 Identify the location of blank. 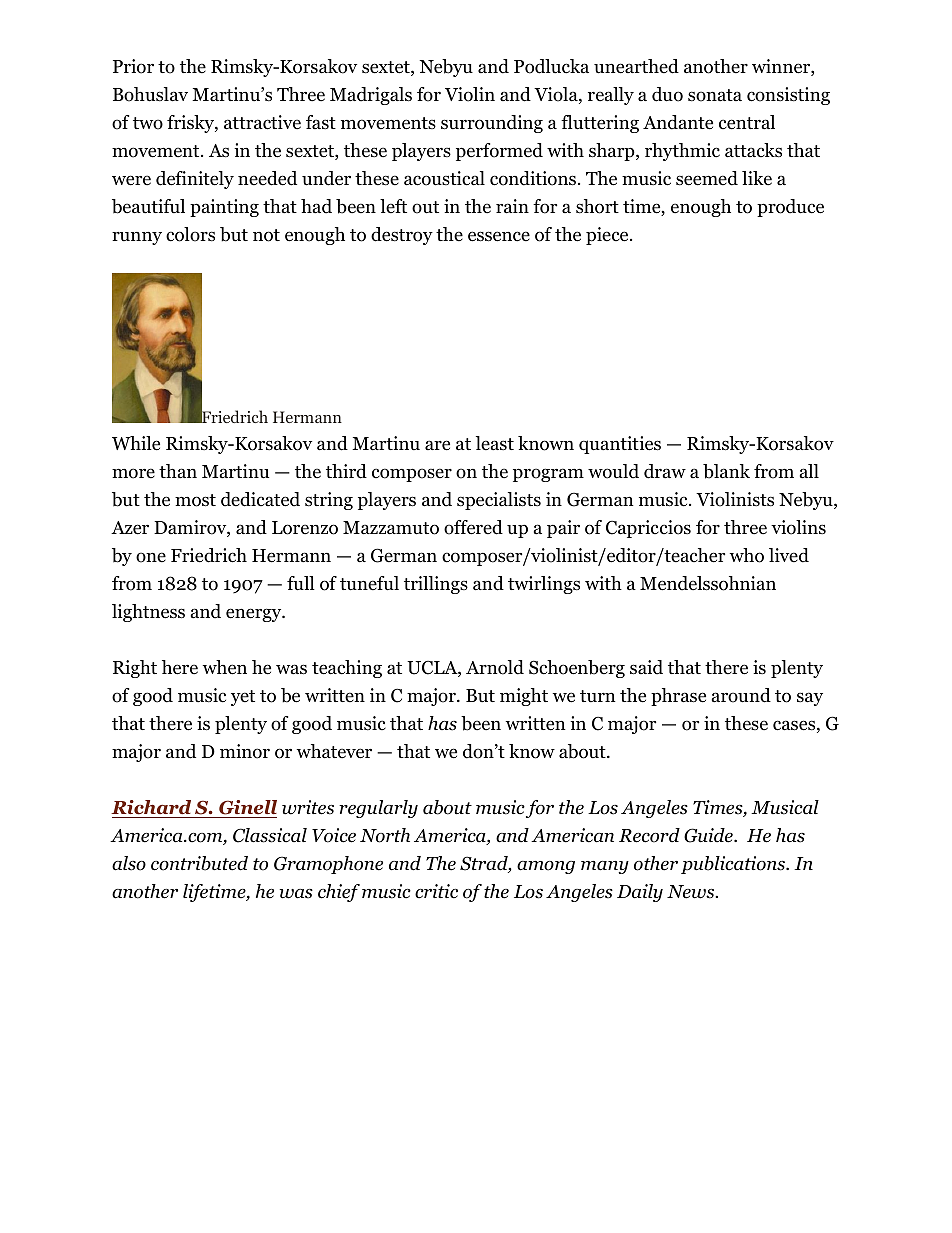
(726, 471).
